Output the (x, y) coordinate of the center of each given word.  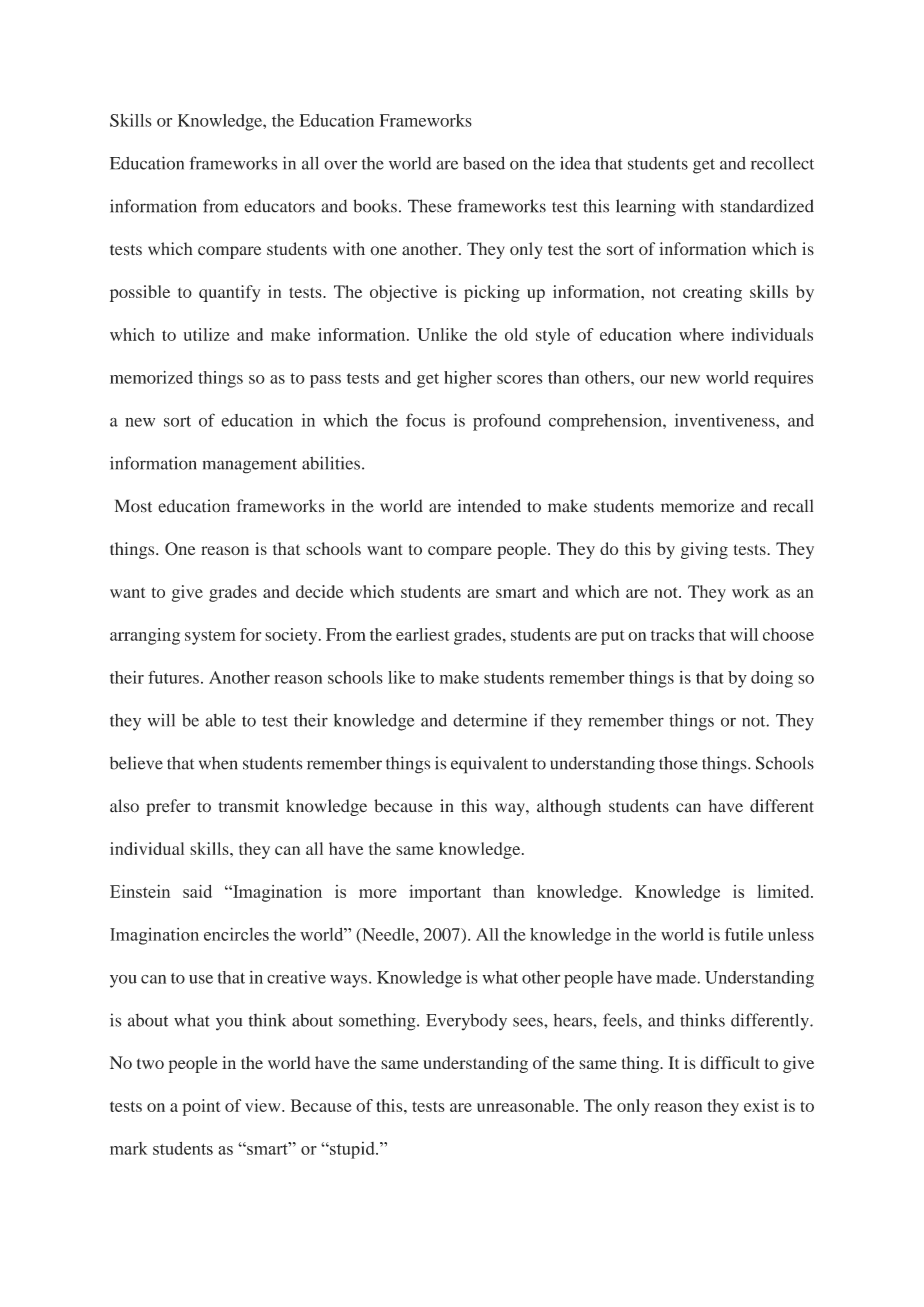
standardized (767, 206)
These (430, 206)
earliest (423, 634)
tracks (672, 634)
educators (279, 206)
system (210, 637)
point (201, 1107)
